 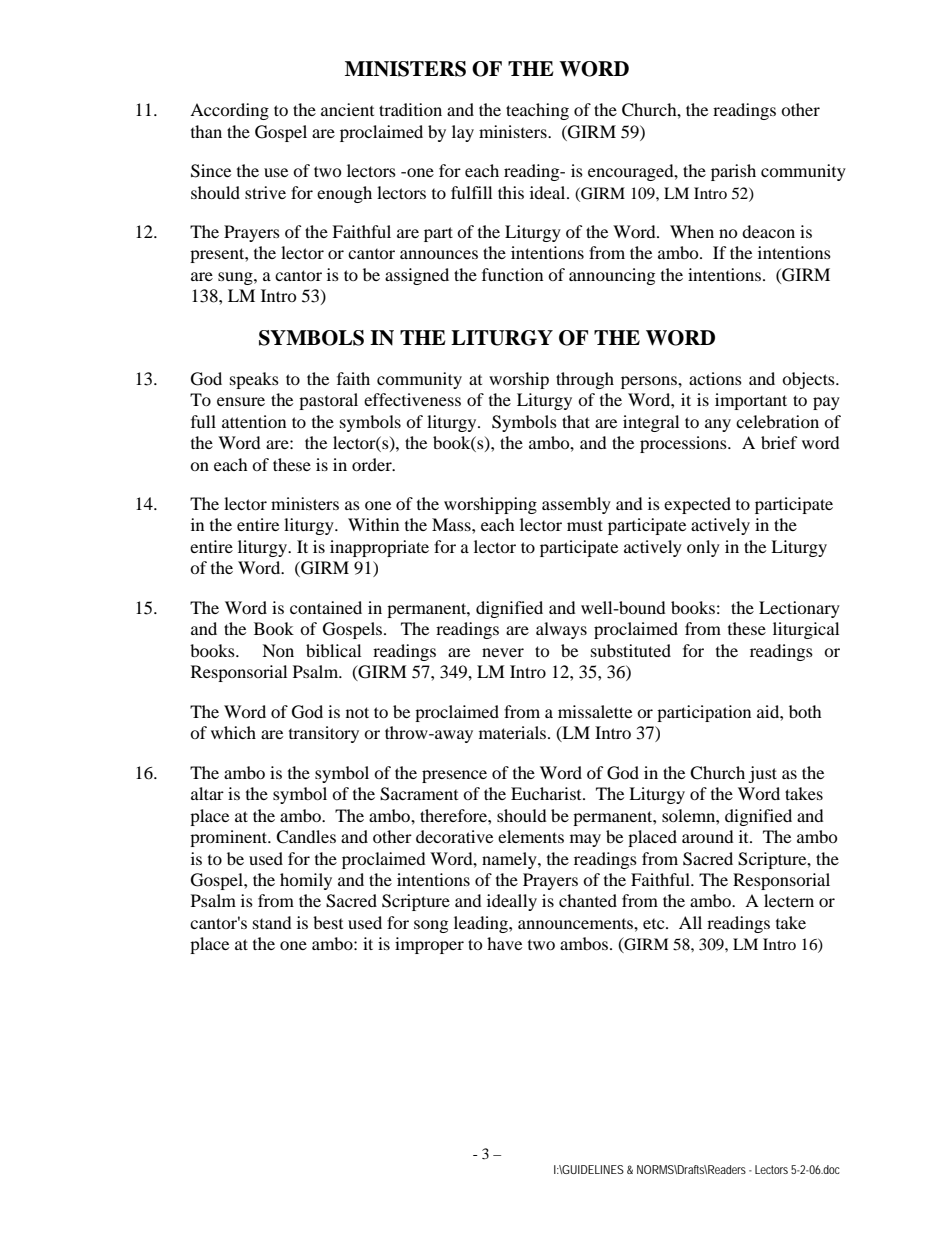 What do you see at coordinates (503, 652) in the screenshot?
I see `never` at bounding box center [503, 652].
